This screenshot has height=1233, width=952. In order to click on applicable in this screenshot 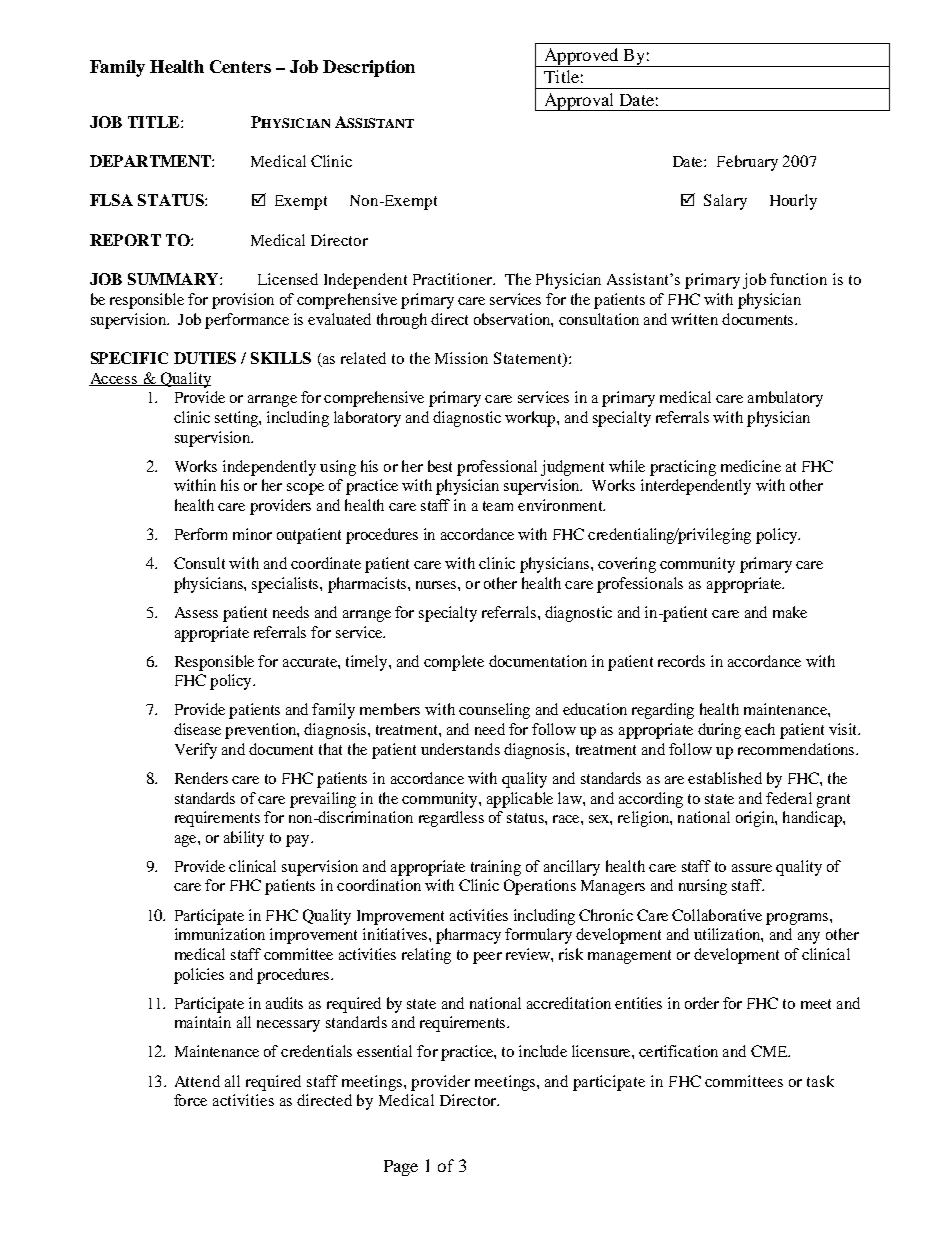, I will do `click(520, 800)`.
